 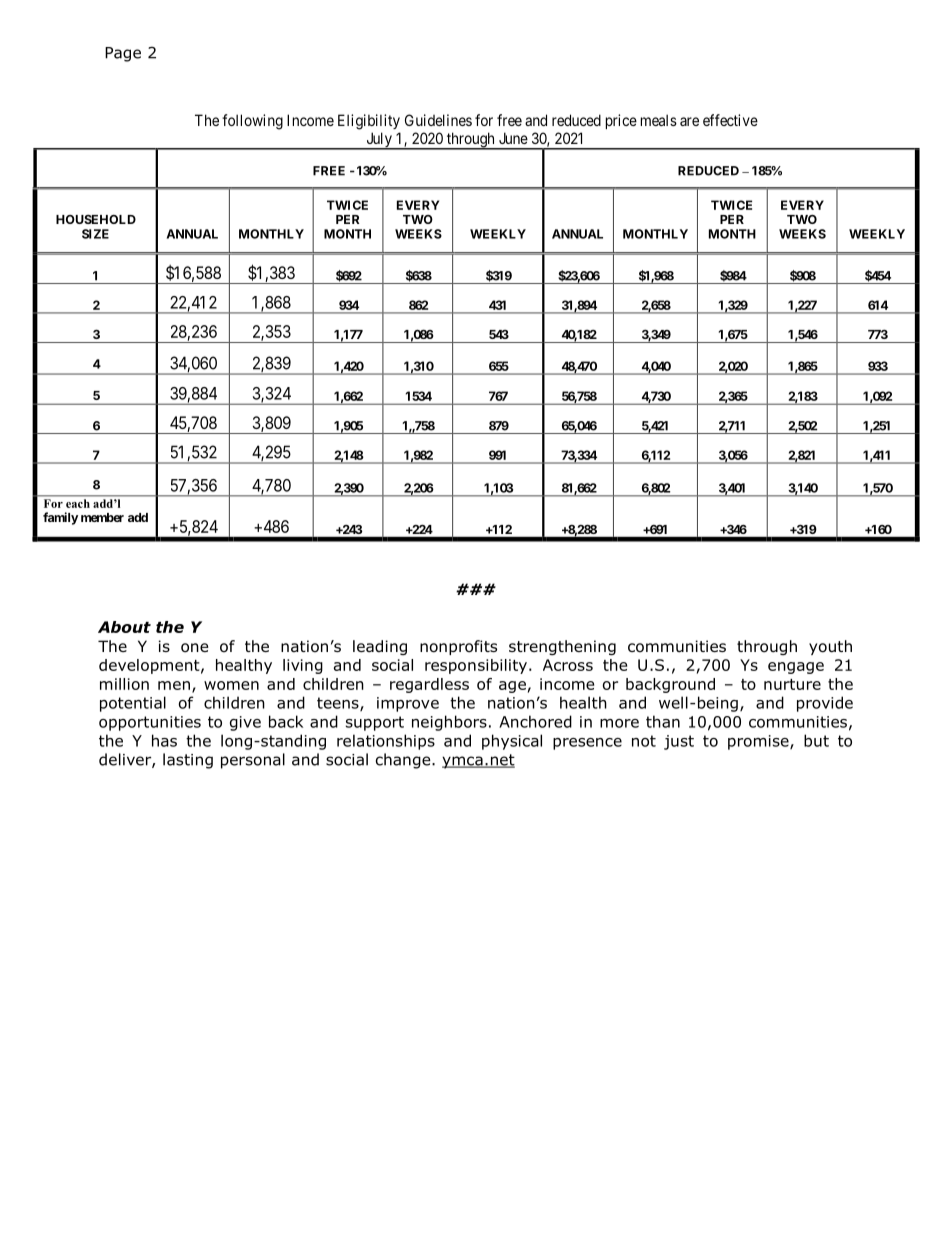 I want to click on engage, so click(x=796, y=668).
